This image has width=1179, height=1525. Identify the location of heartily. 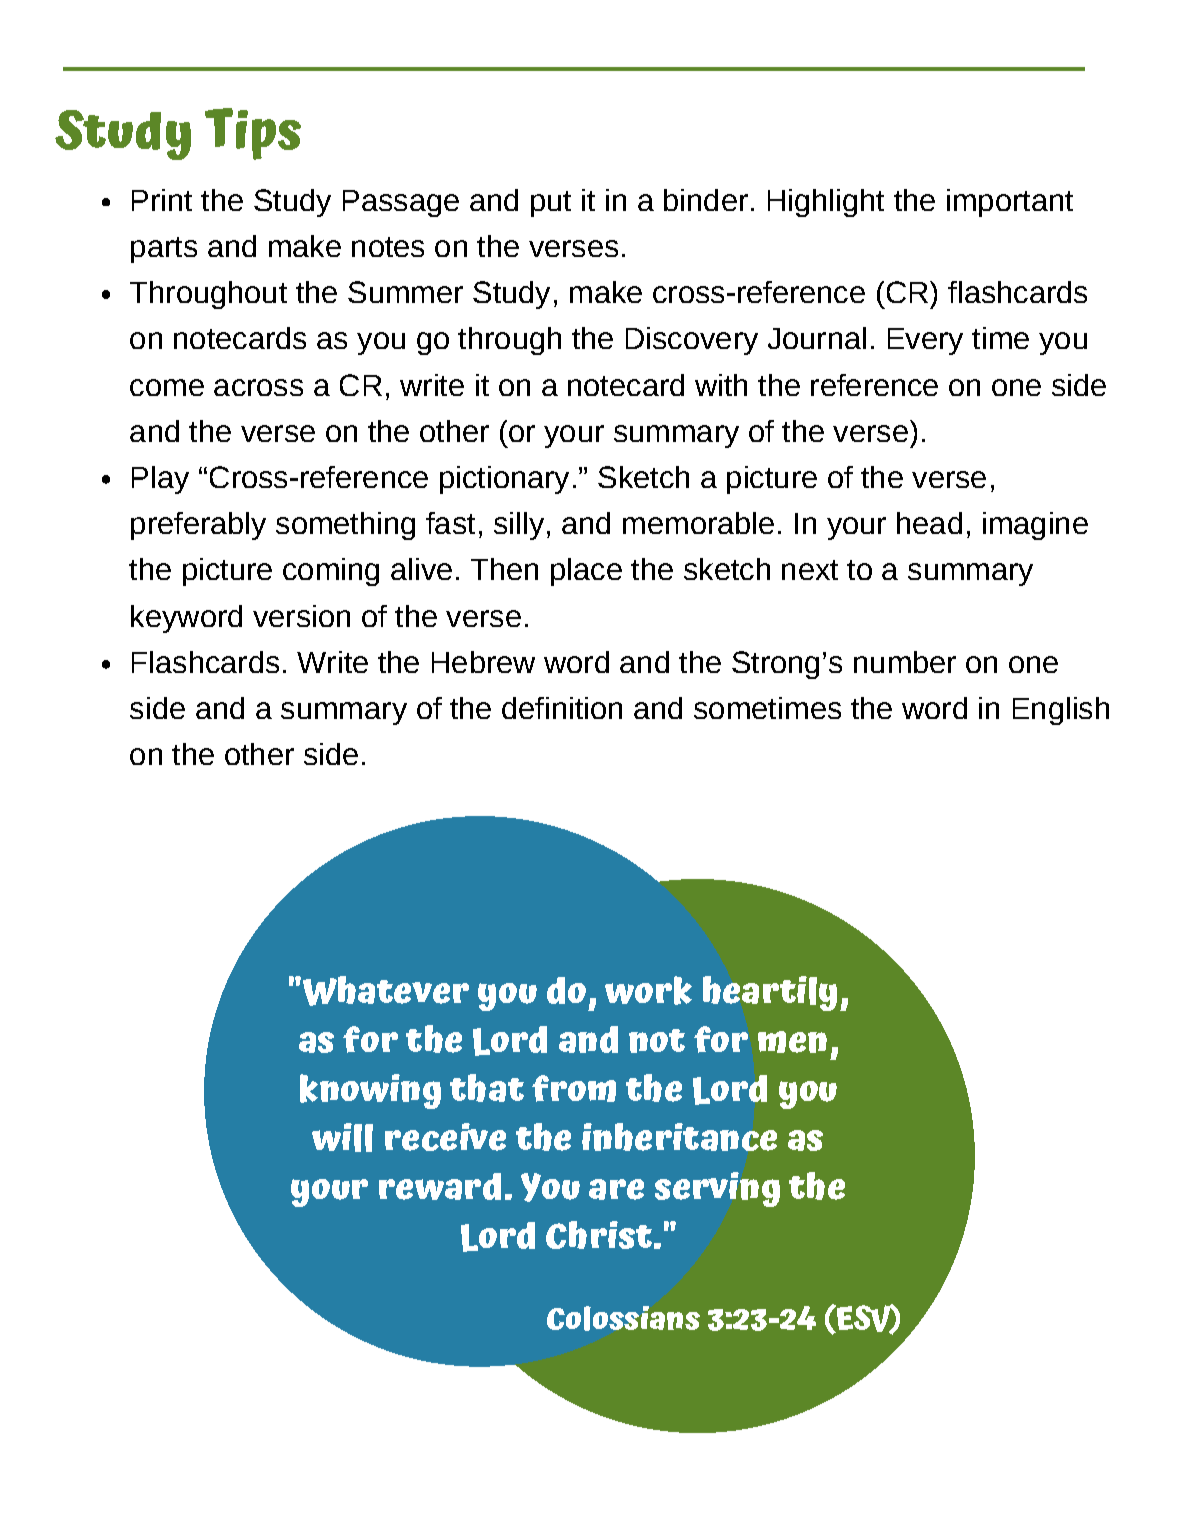
(770, 993).
